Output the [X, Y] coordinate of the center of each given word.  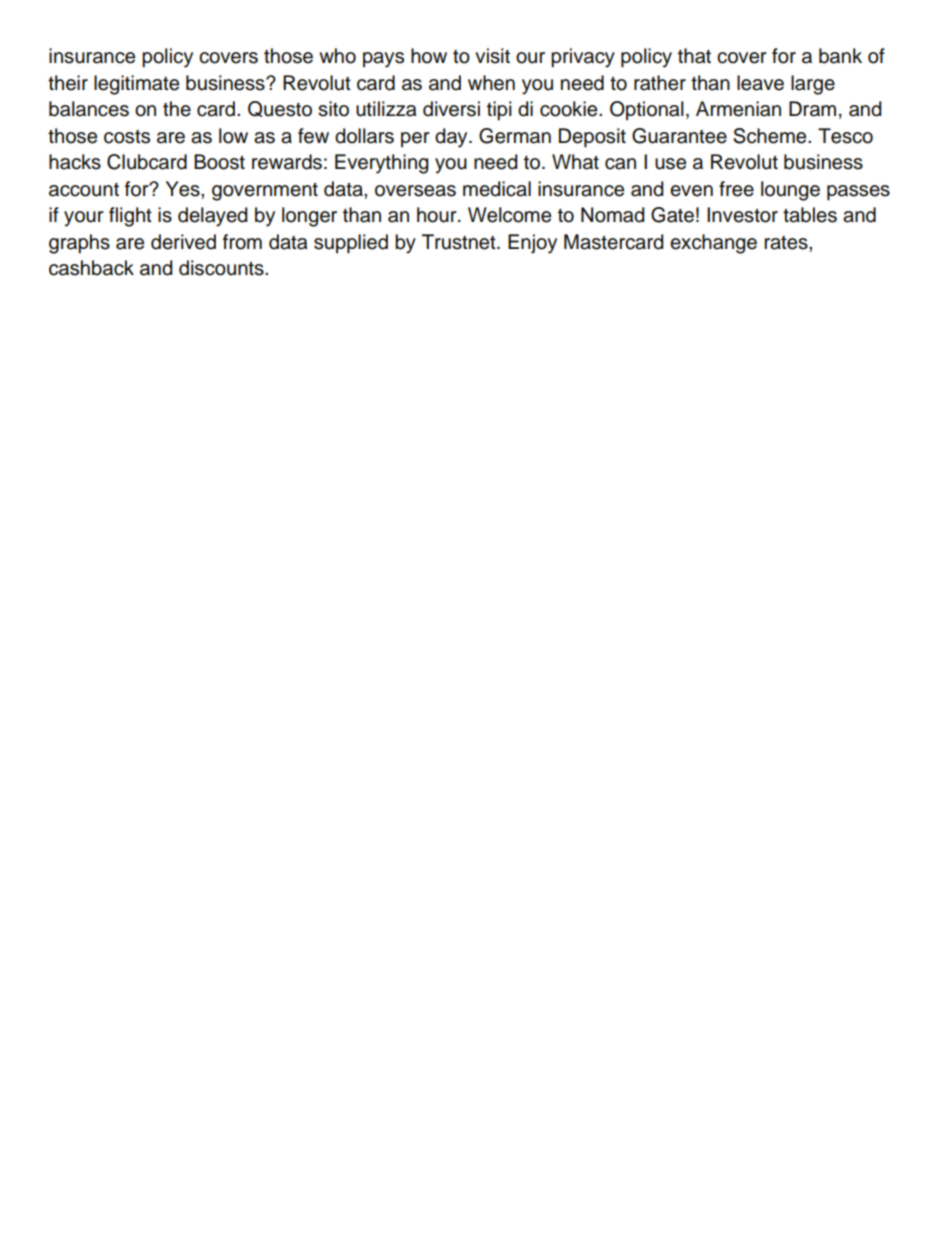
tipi [499, 111]
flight [130, 217]
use [670, 164]
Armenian [738, 109]
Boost [219, 162]
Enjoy [532, 244]
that [694, 56]
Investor [742, 215]
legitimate [136, 85]
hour [438, 215]
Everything [382, 164]
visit [492, 56]
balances [89, 109]
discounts [222, 268]
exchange [713, 244]
